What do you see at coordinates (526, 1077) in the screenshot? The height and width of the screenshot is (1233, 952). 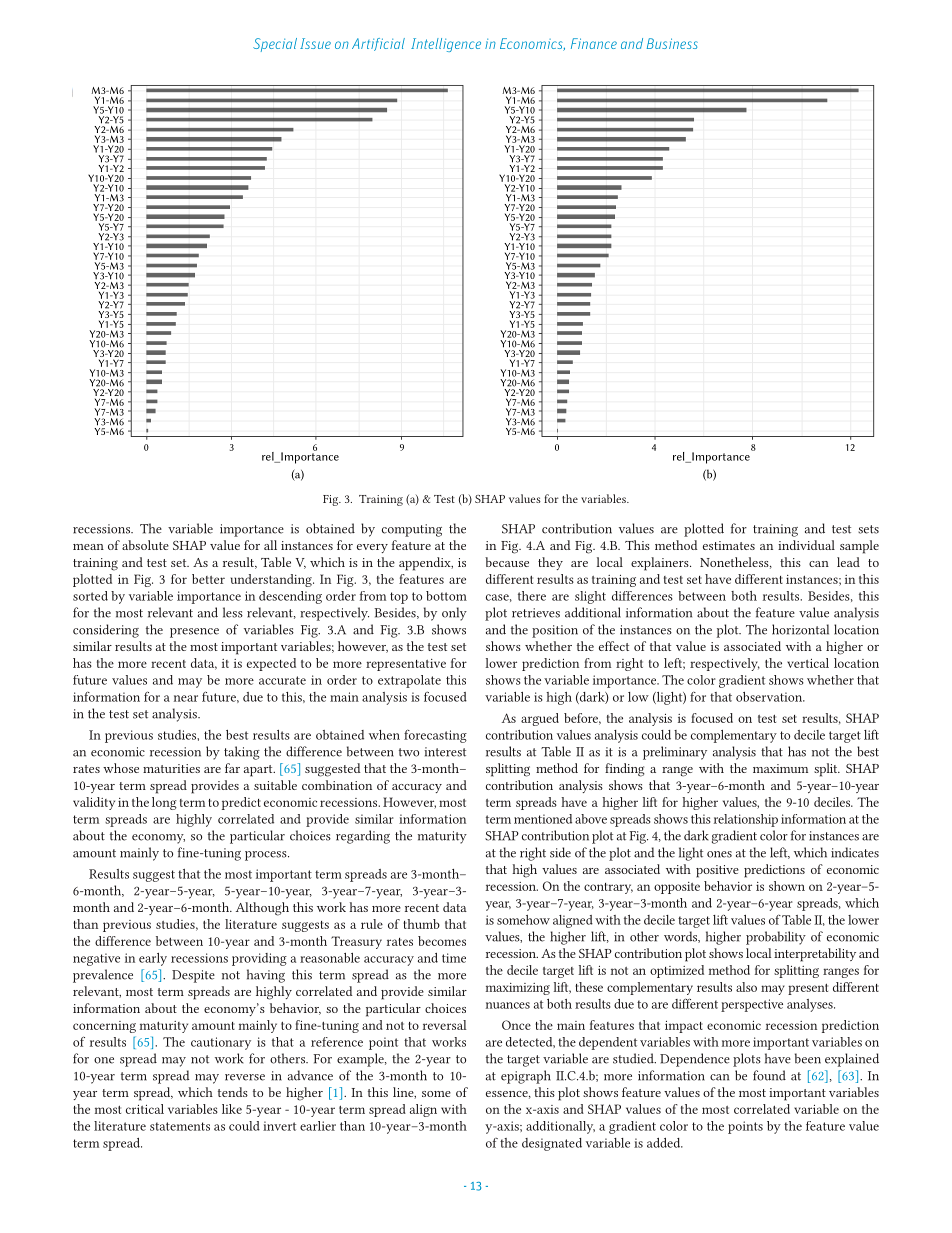 I see `epigraph` at bounding box center [526, 1077].
